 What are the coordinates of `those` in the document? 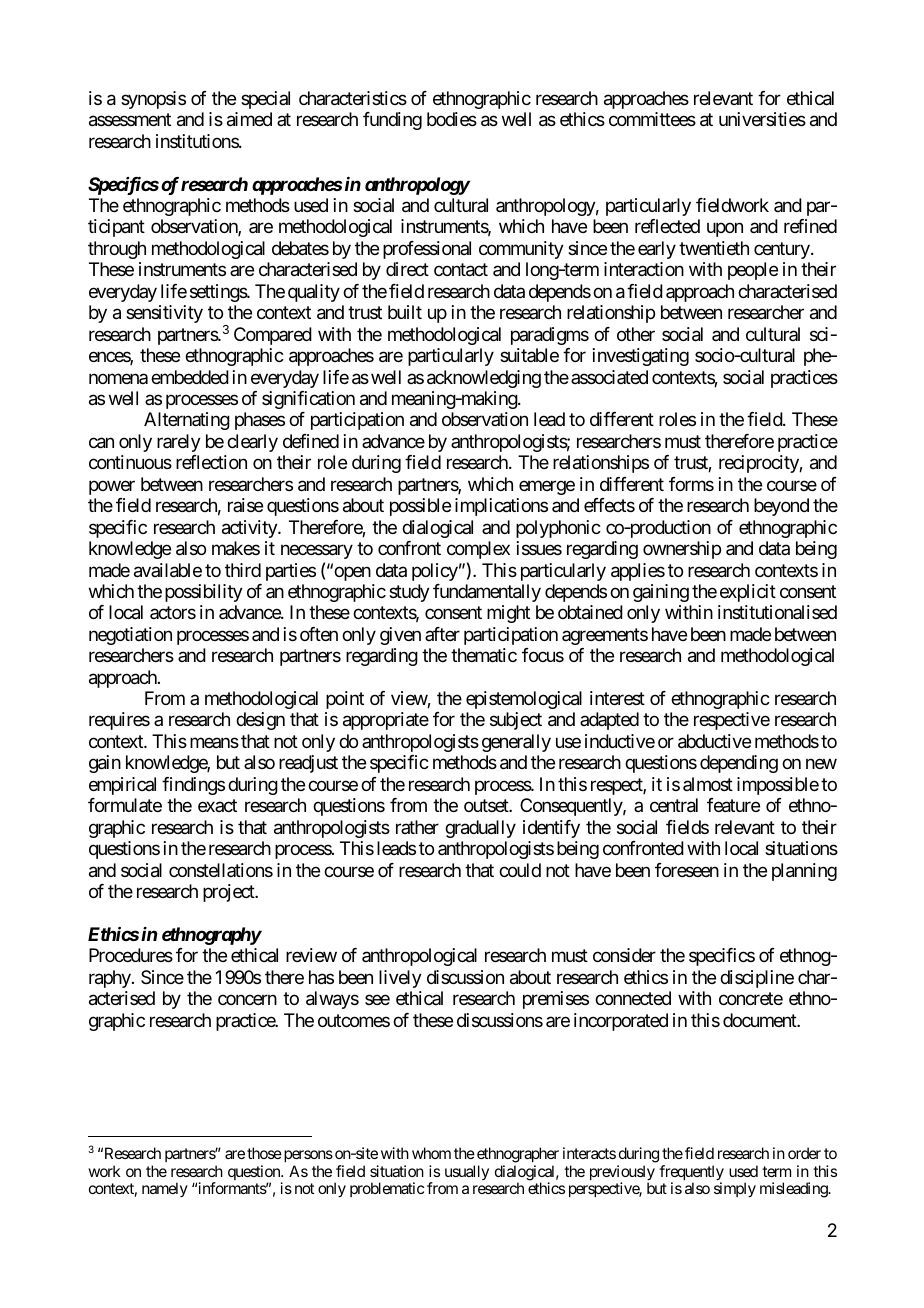 It's located at (264, 1153).
